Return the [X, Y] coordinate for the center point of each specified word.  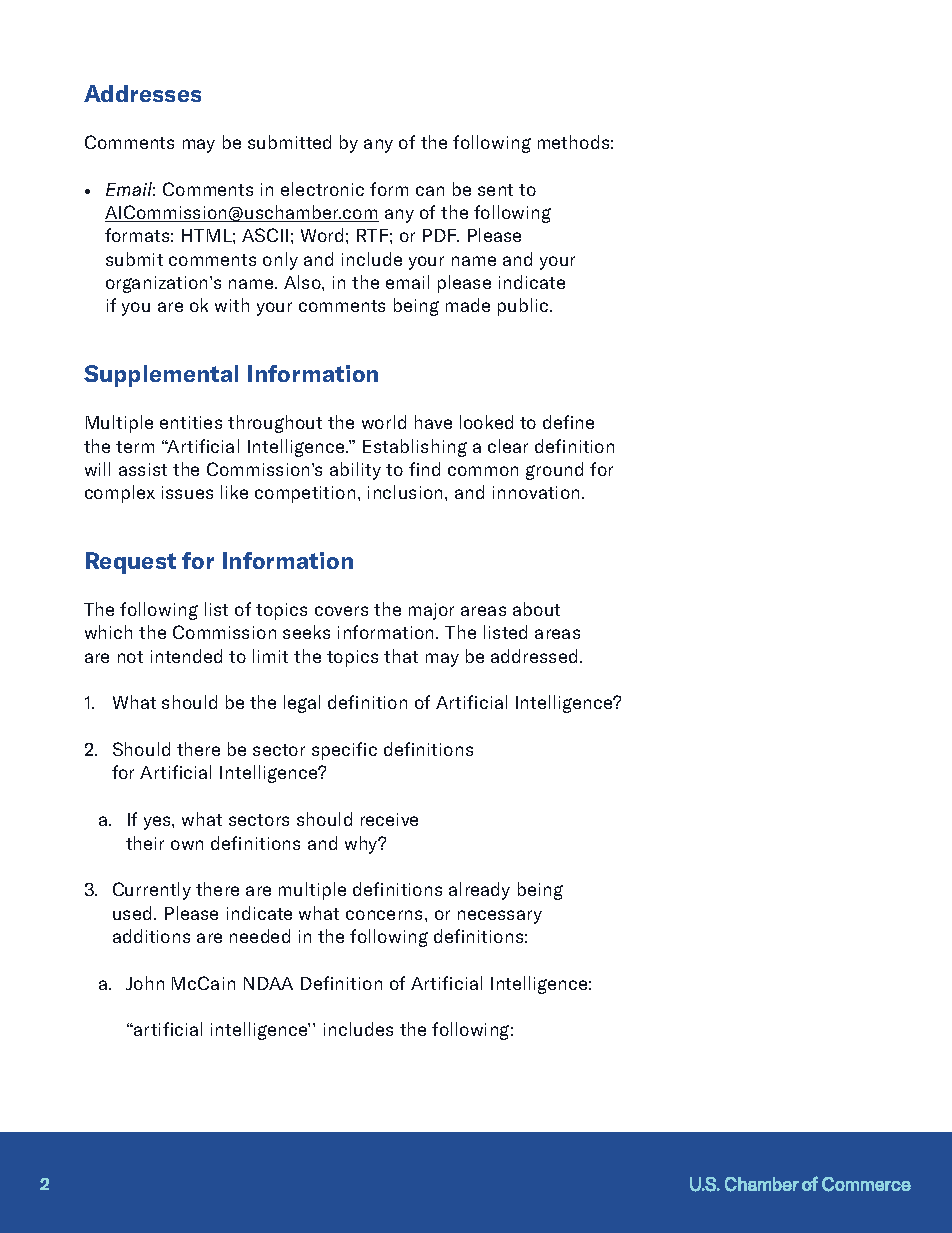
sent [495, 190]
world [384, 422]
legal [302, 704]
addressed [534, 656]
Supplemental [161, 376]
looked [486, 422]
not [130, 657]
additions [151, 936]
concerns [386, 915]
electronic [322, 189]
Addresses [142, 93]
